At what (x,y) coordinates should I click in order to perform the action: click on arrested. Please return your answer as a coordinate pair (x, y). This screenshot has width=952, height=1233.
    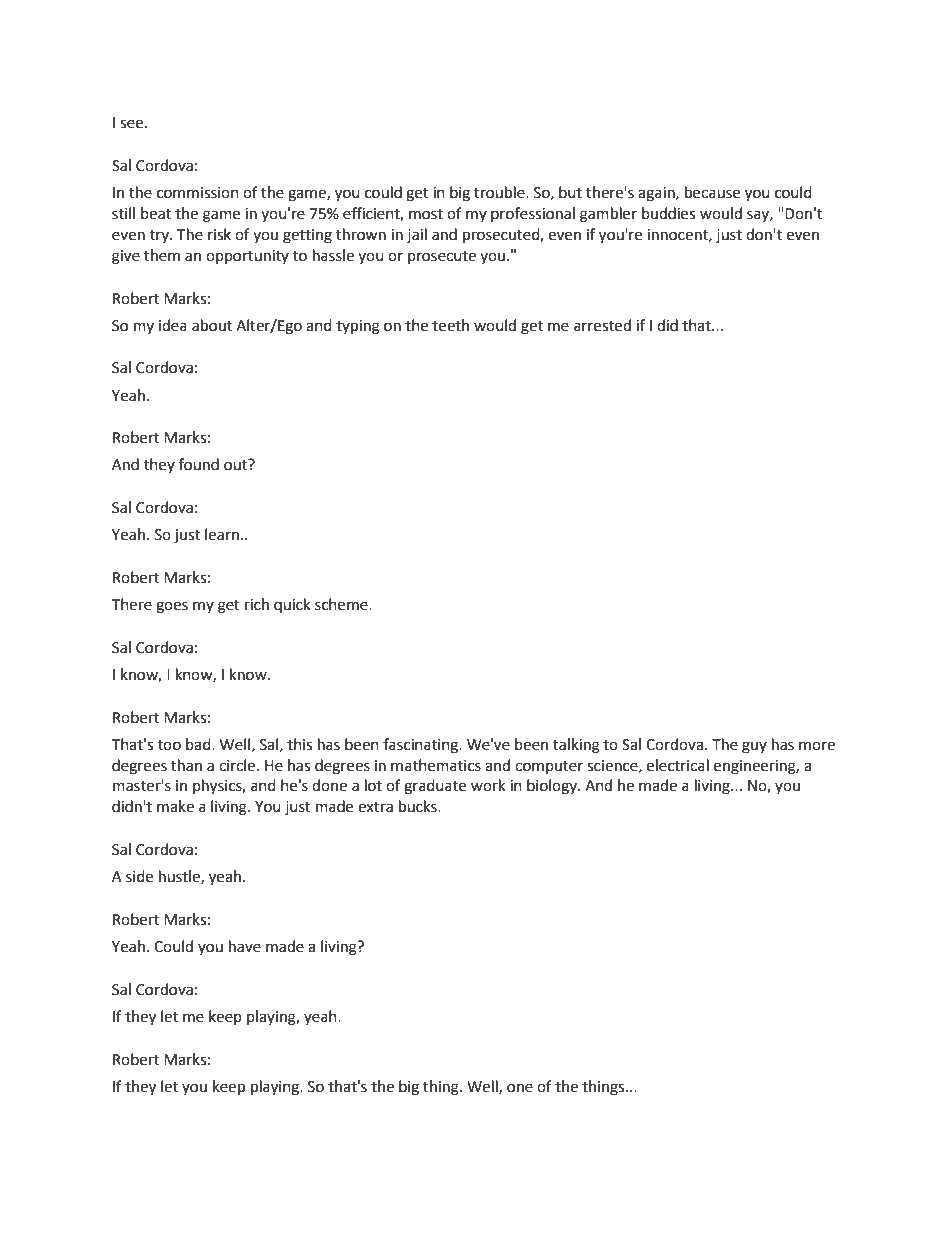
    Looking at the image, I should click on (602, 325).
